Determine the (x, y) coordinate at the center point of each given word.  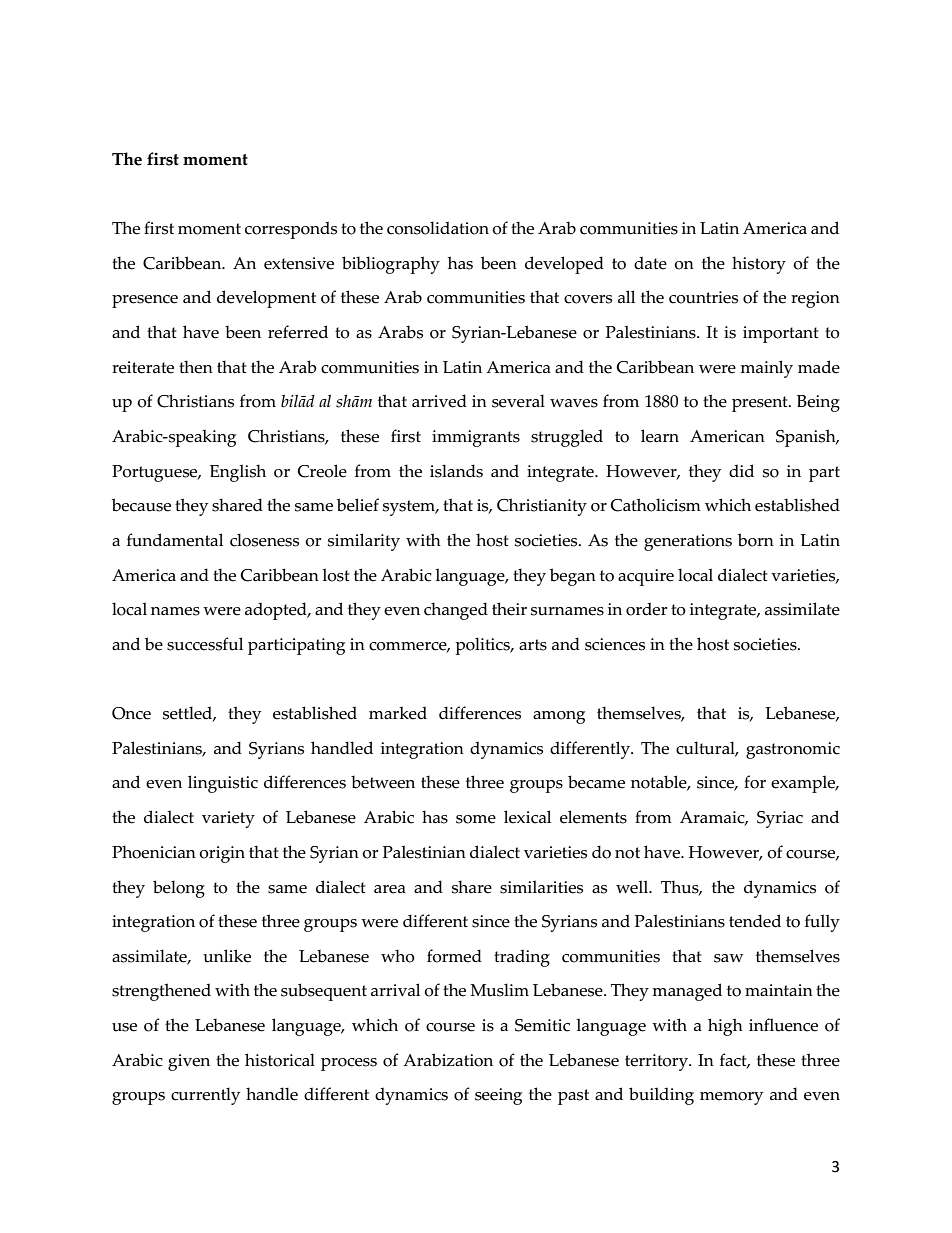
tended (755, 921)
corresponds (291, 230)
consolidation (438, 228)
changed (456, 611)
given (189, 1062)
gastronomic (793, 750)
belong (179, 889)
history (759, 265)
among (559, 717)
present (761, 404)
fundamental (175, 540)
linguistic (223, 784)
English (238, 473)
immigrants (476, 438)
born (756, 540)
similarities (541, 887)
